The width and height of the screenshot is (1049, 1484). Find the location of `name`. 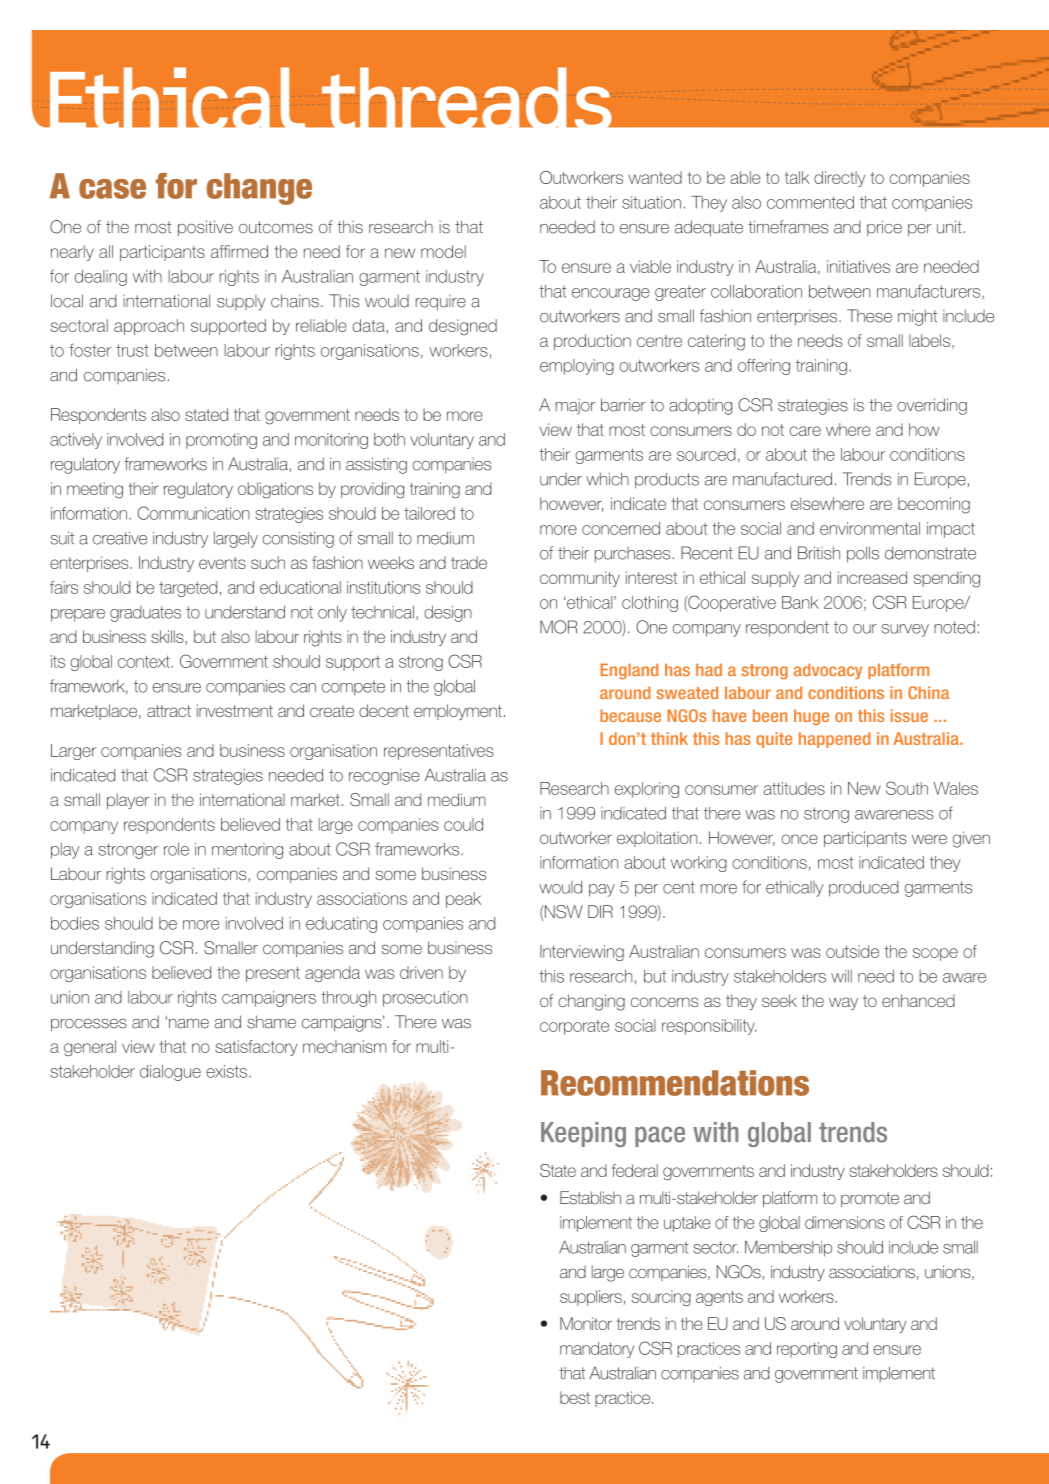

name is located at coordinates (189, 1024).
